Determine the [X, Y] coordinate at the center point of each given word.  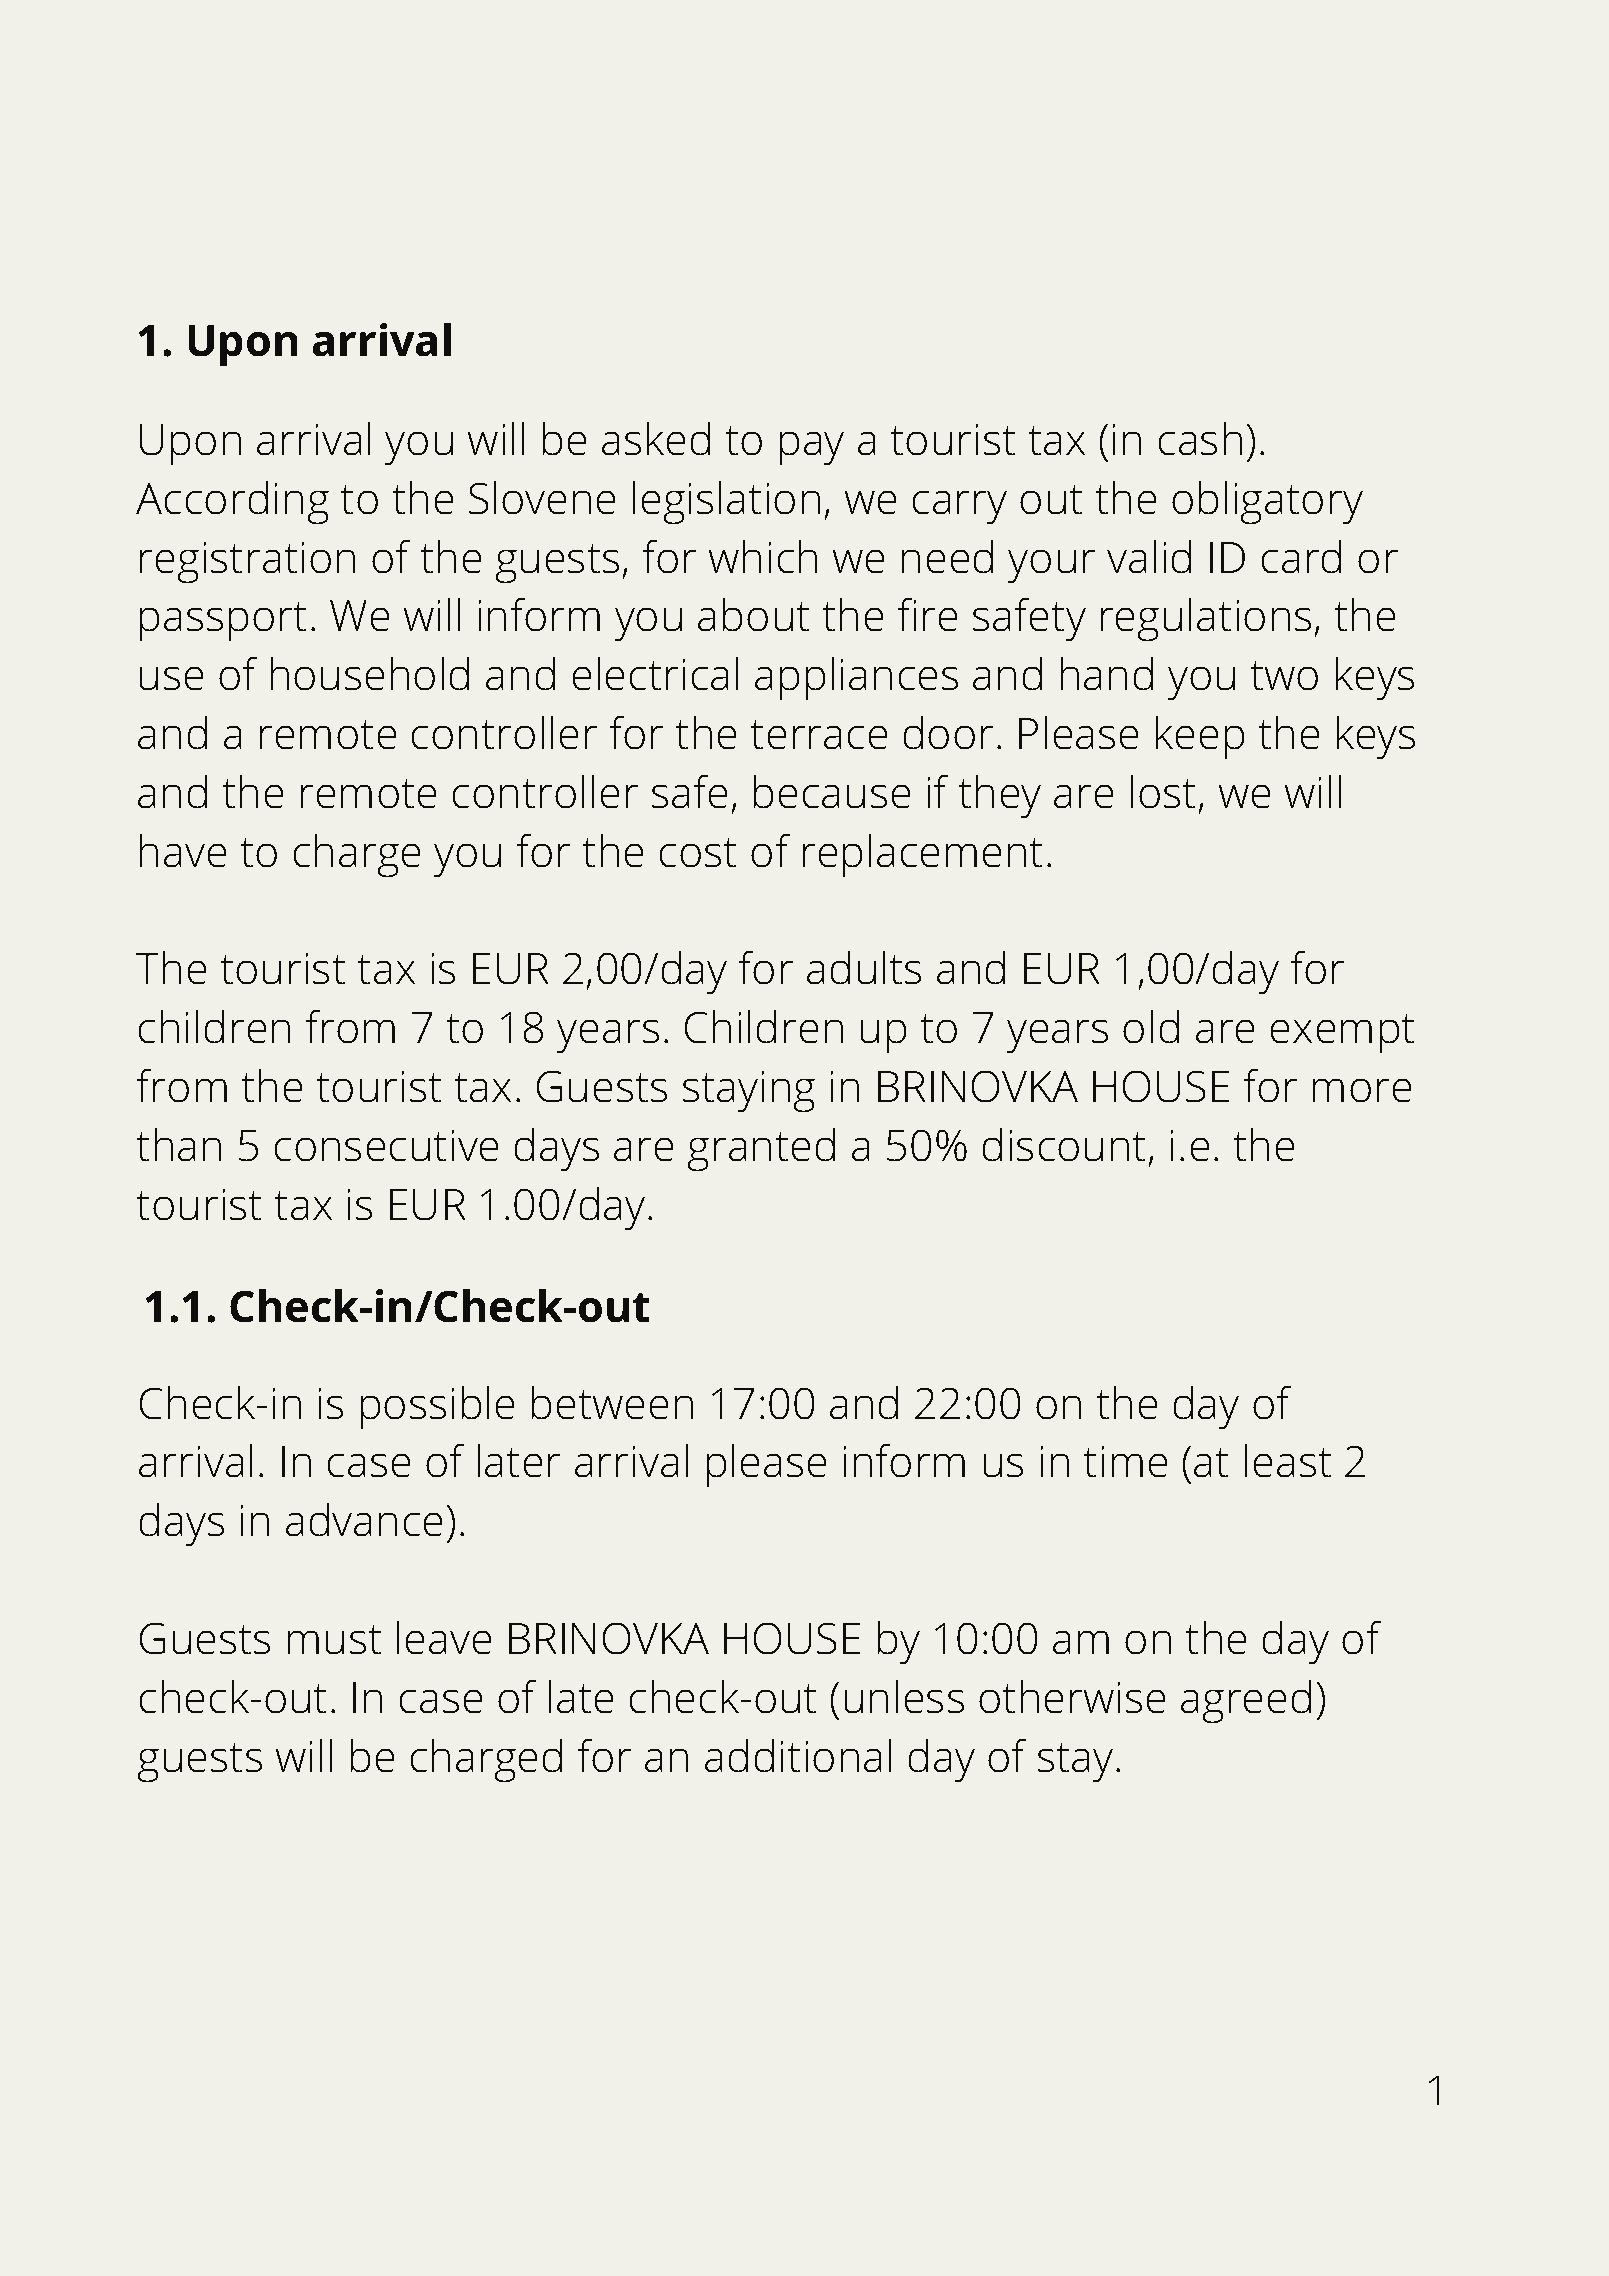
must [335, 1640]
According [232, 503]
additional [798, 1756]
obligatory [1267, 503]
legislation [726, 503]
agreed [1246, 1702]
